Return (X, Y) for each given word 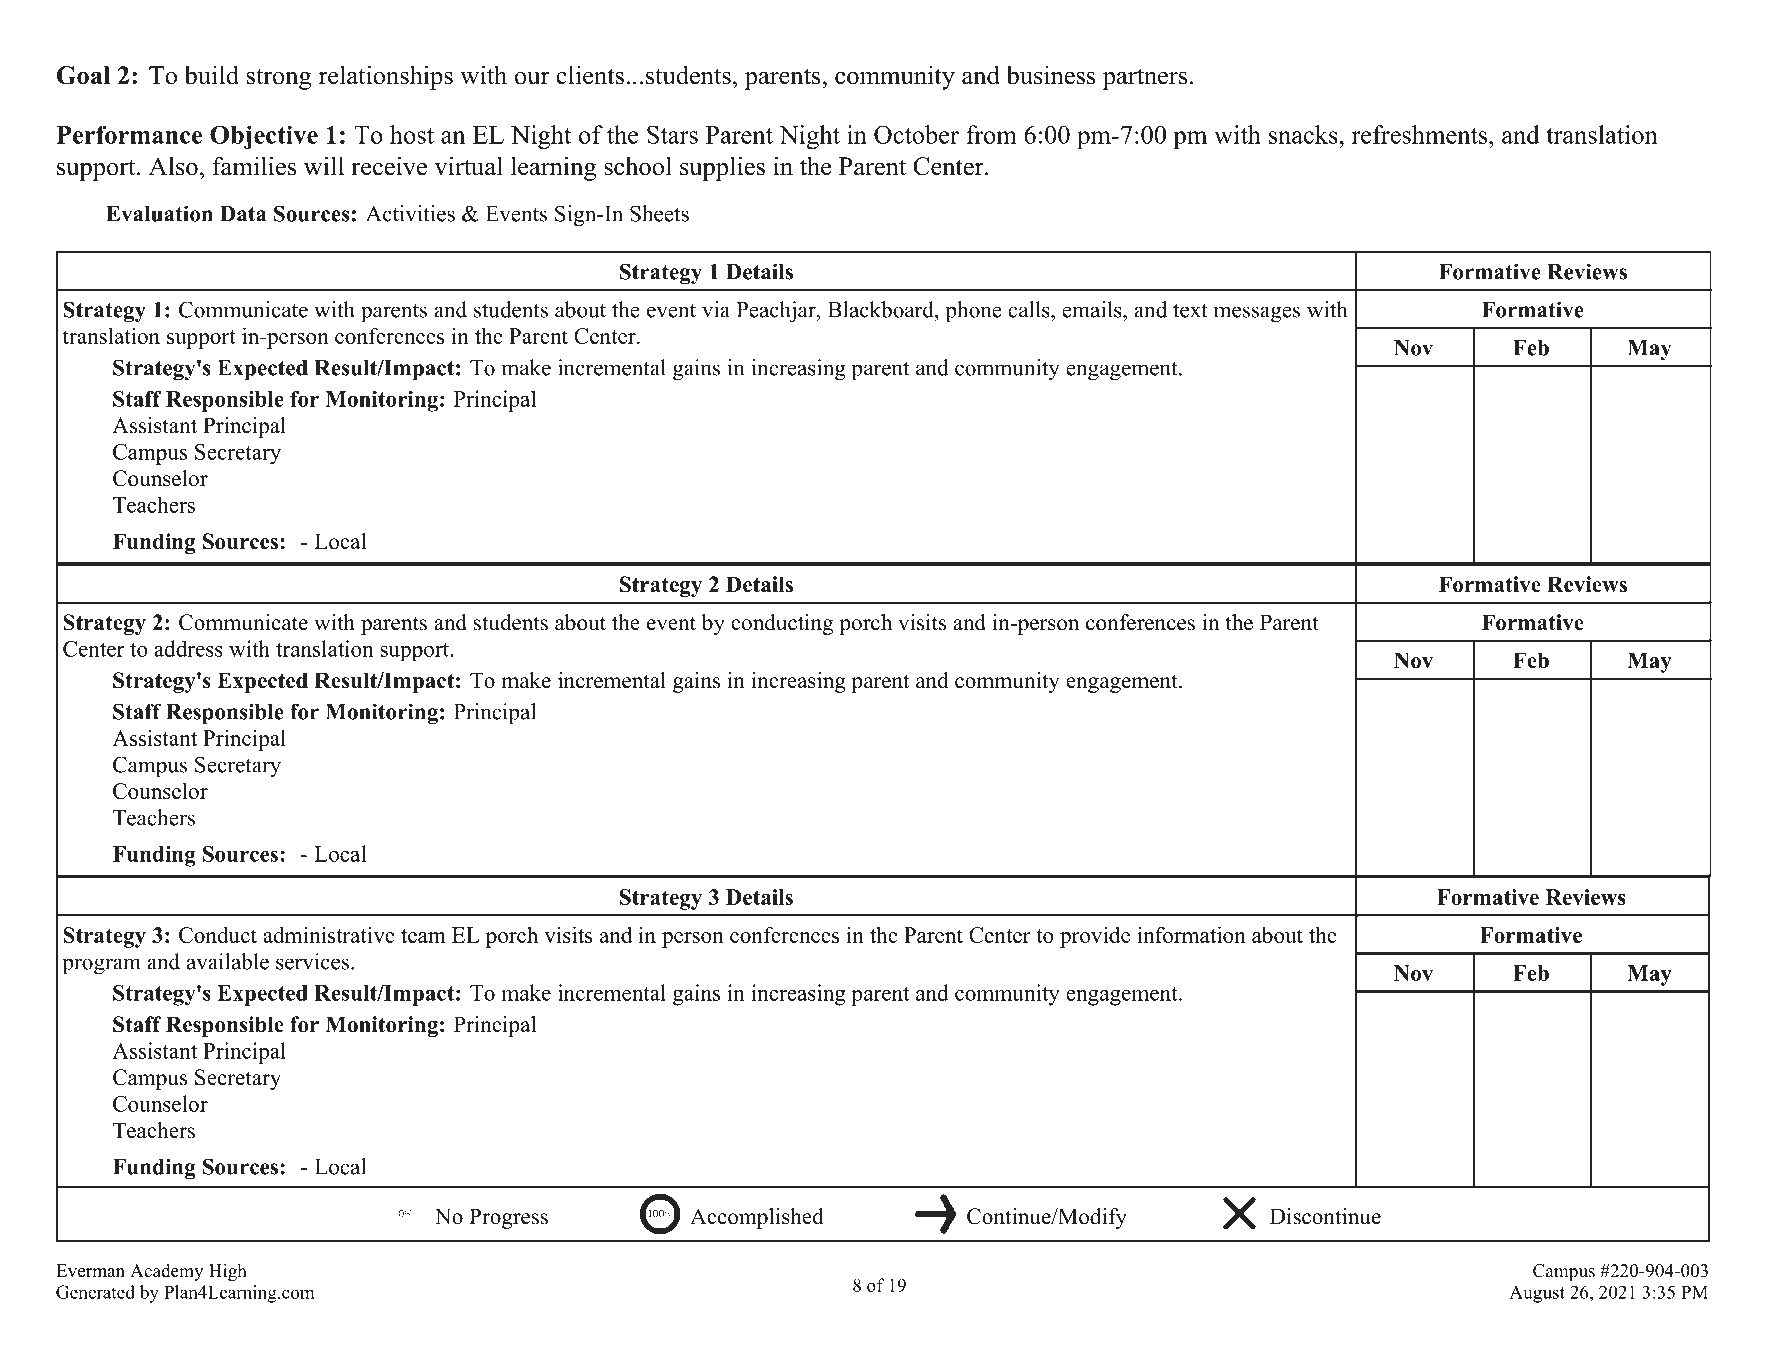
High (228, 1272)
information (1191, 934)
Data (243, 214)
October (916, 134)
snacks (1304, 134)
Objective (264, 137)
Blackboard (882, 309)
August (1537, 1294)
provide (1095, 937)
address (188, 648)
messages (1257, 314)
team (423, 936)
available (228, 961)
